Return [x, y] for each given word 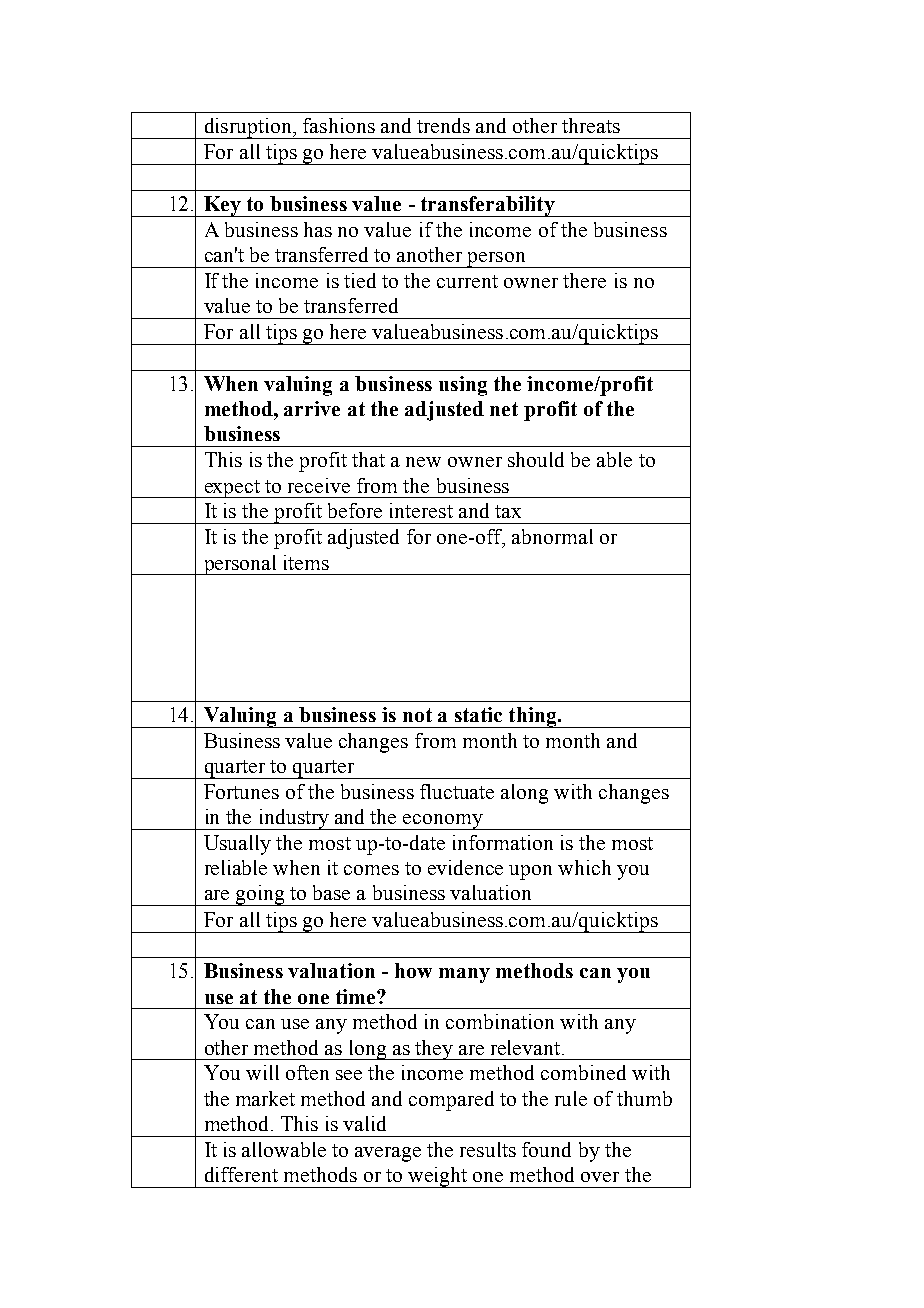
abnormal [552, 536]
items [306, 562]
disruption [248, 128]
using [463, 386]
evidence [465, 867]
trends [443, 125]
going [260, 895]
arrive [312, 408]
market [265, 1098]
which [584, 867]
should [536, 459]
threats [591, 125]
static [478, 714]
